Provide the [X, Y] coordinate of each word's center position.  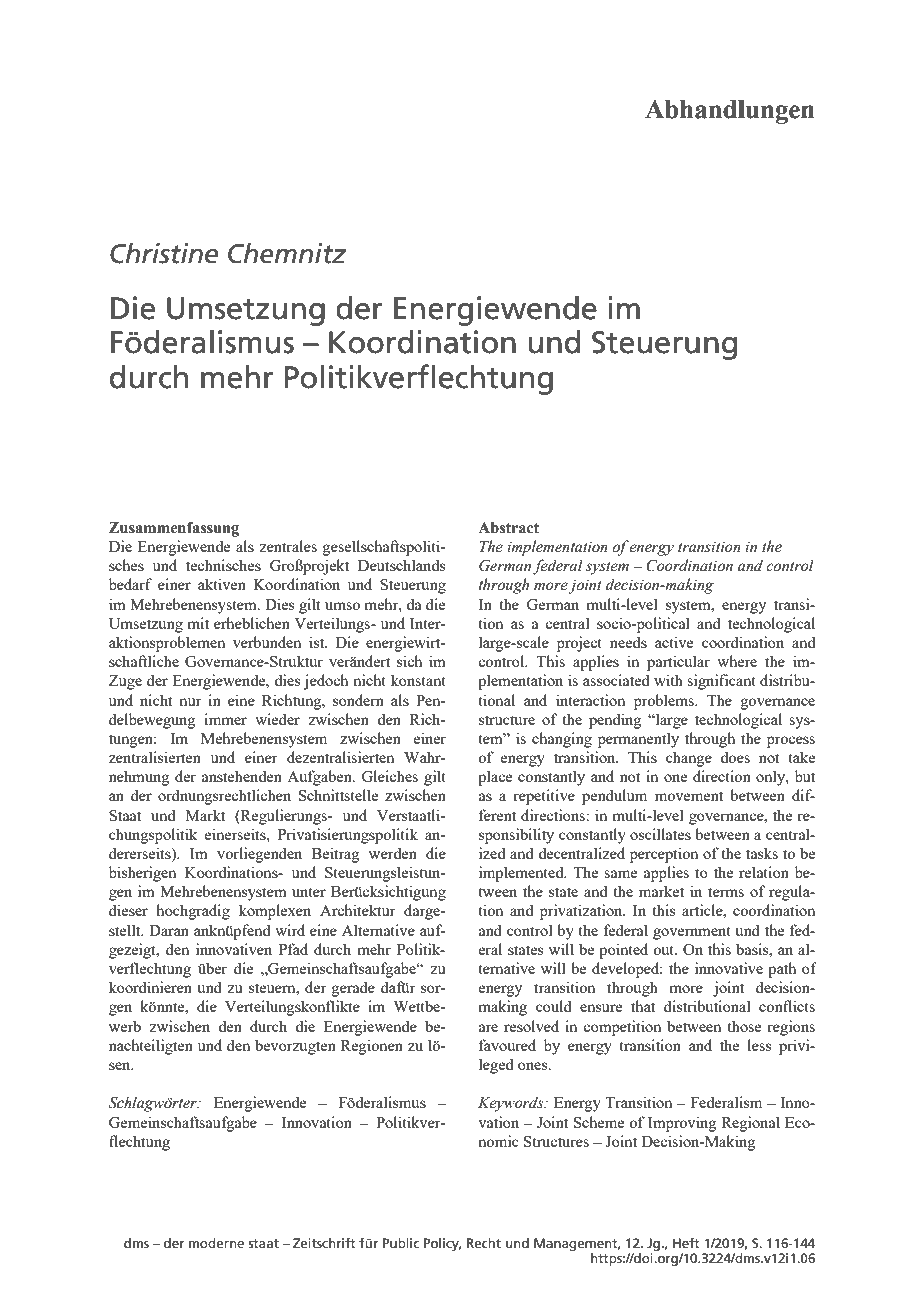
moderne [216, 1243]
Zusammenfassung [174, 529]
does [735, 757]
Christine [164, 253]
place [495, 778]
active [674, 642]
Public [401, 1243]
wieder [277, 719]
